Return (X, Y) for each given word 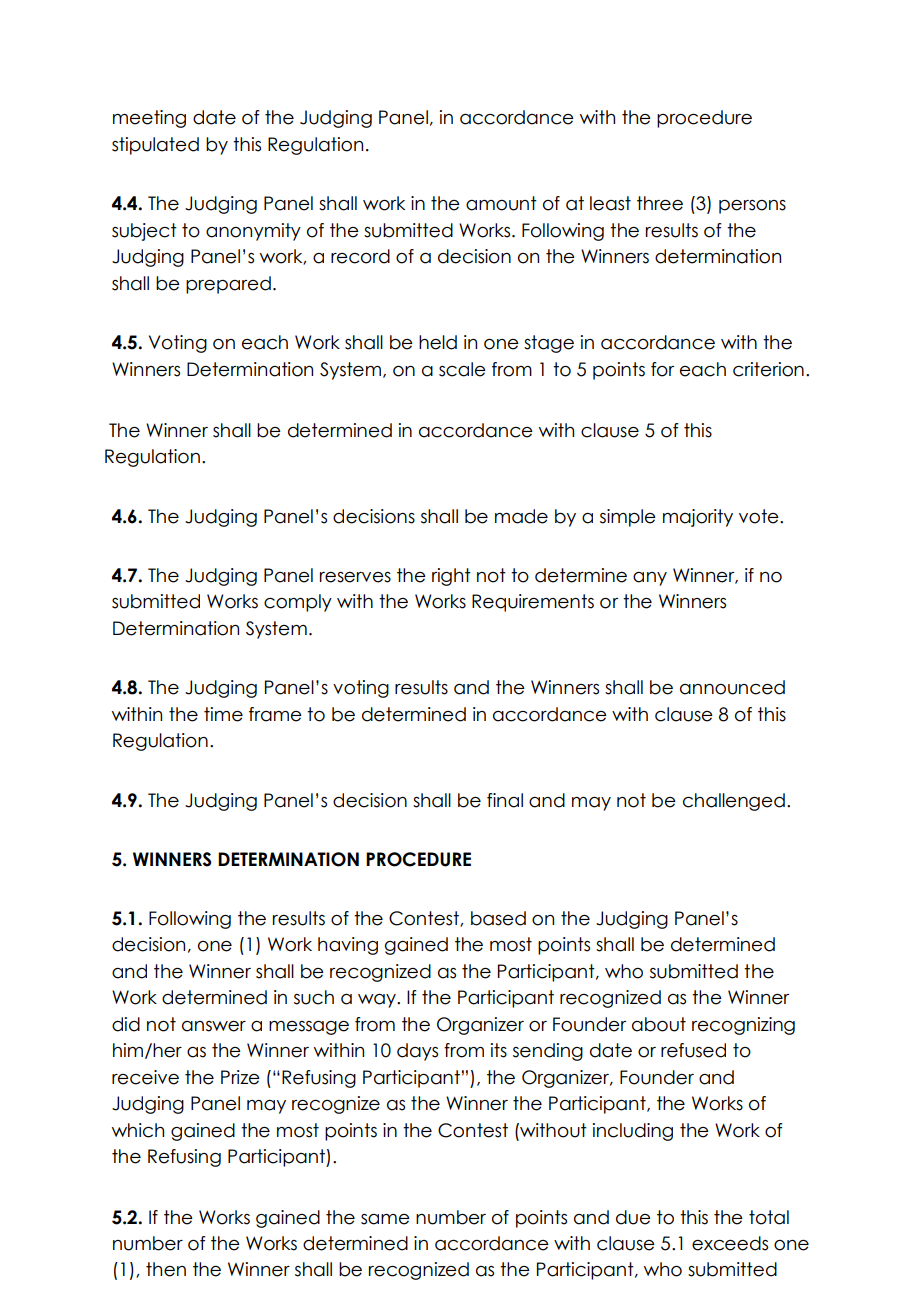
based (498, 918)
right (451, 577)
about (659, 1024)
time (223, 714)
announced (732, 687)
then (166, 1269)
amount (501, 203)
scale (462, 369)
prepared (228, 285)
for (662, 369)
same (385, 1219)
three (660, 203)
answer (214, 1026)
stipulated (155, 146)
